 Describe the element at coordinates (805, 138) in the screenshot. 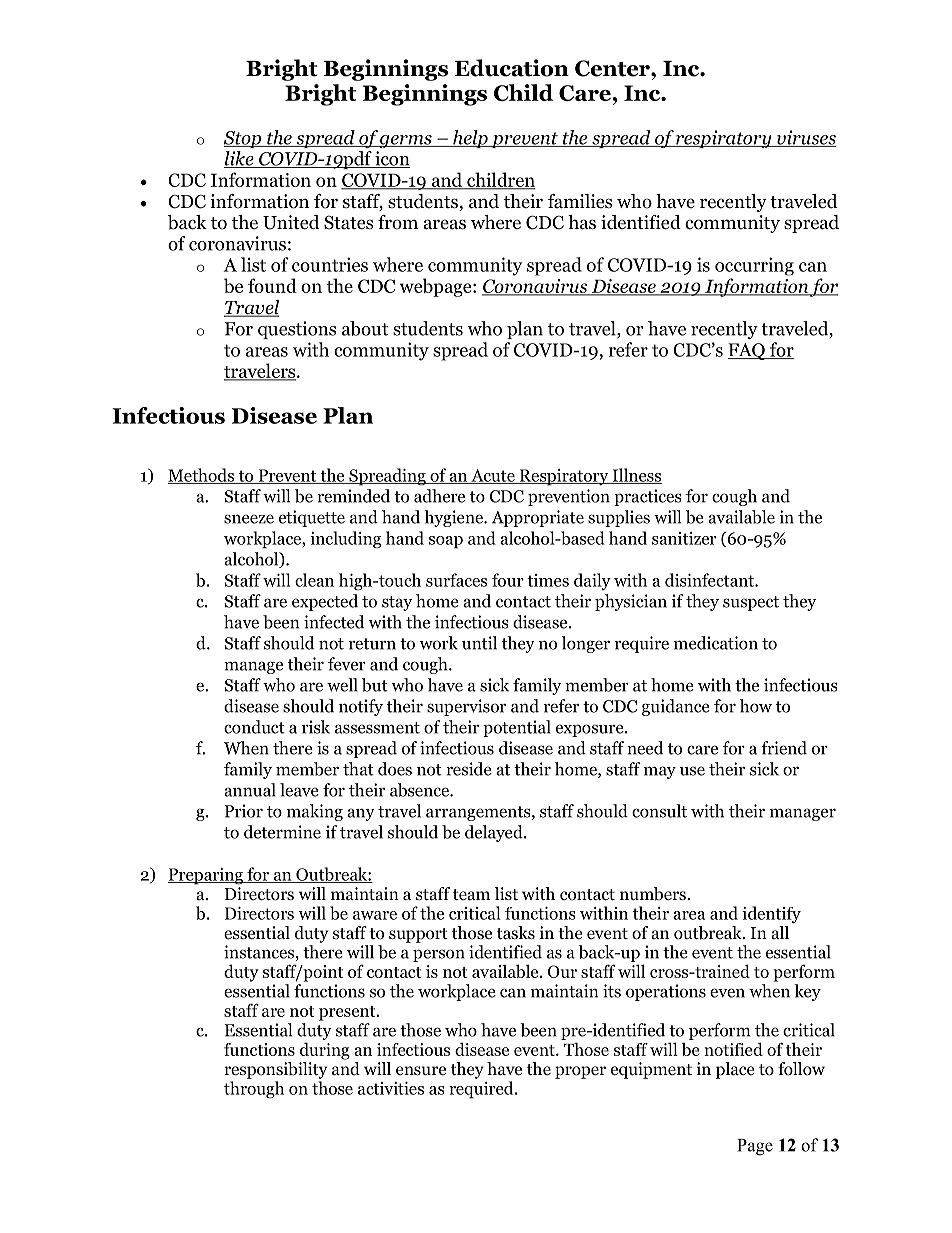

I see `viruses` at that location.
